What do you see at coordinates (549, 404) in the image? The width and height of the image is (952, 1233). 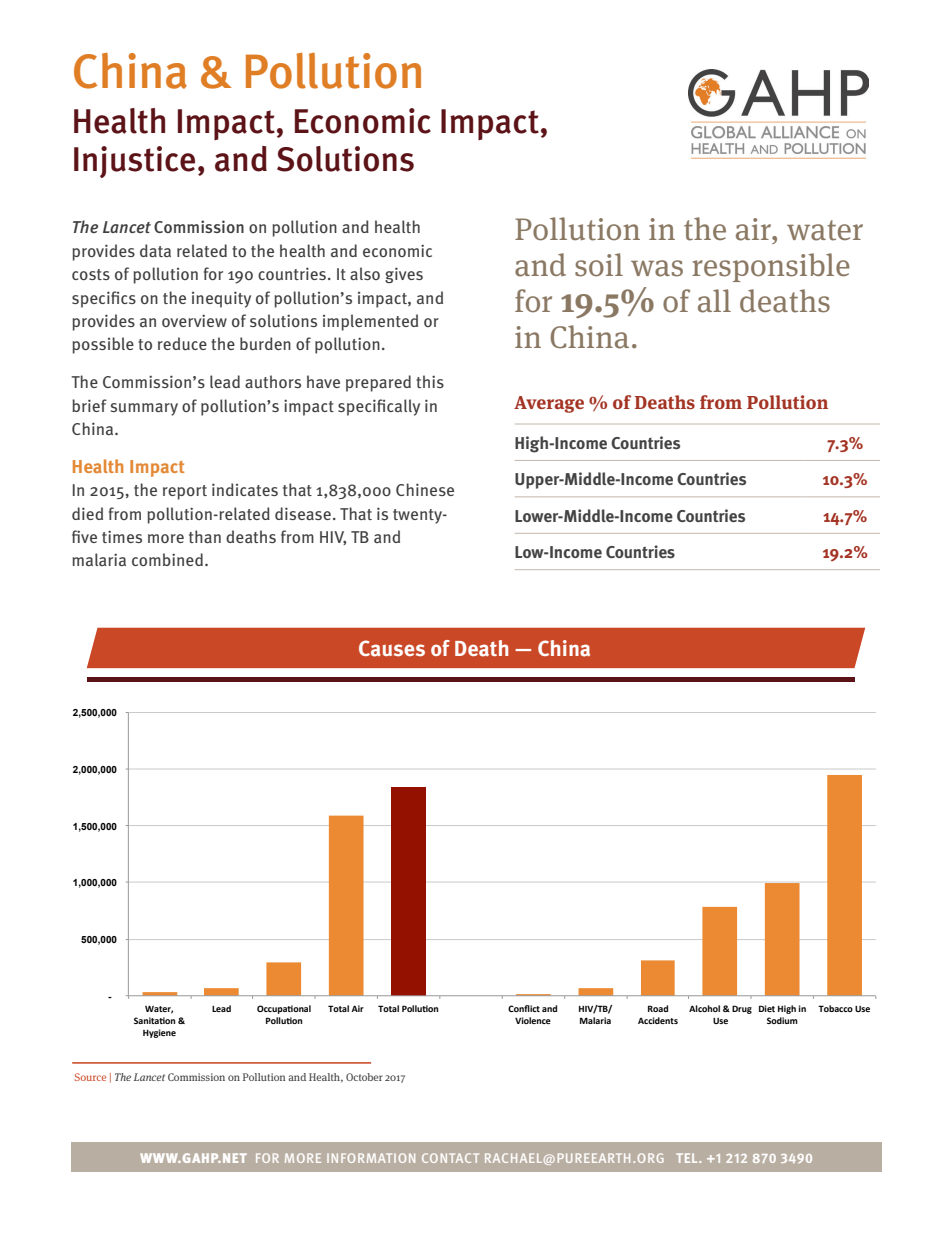 I see `Average` at bounding box center [549, 404].
